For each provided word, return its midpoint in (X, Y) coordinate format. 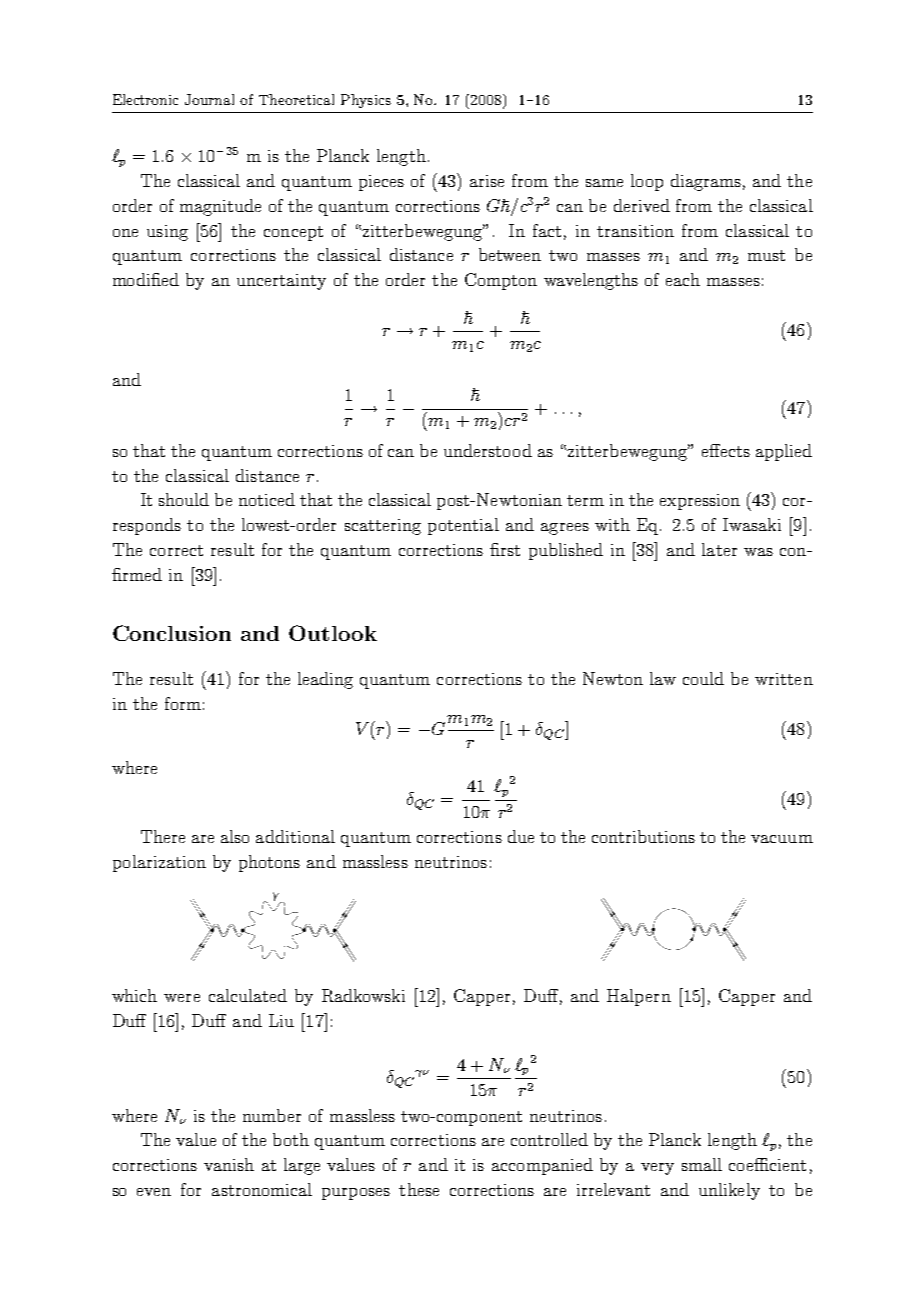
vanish (229, 1164)
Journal (209, 99)
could (703, 678)
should (184, 499)
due (521, 836)
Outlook (333, 633)
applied (784, 452)
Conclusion (172, 633)
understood (488, 450)
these (419, 1189)
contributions (643, 836)
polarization (159, 863)
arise (487, 181)
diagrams (706, 182)
